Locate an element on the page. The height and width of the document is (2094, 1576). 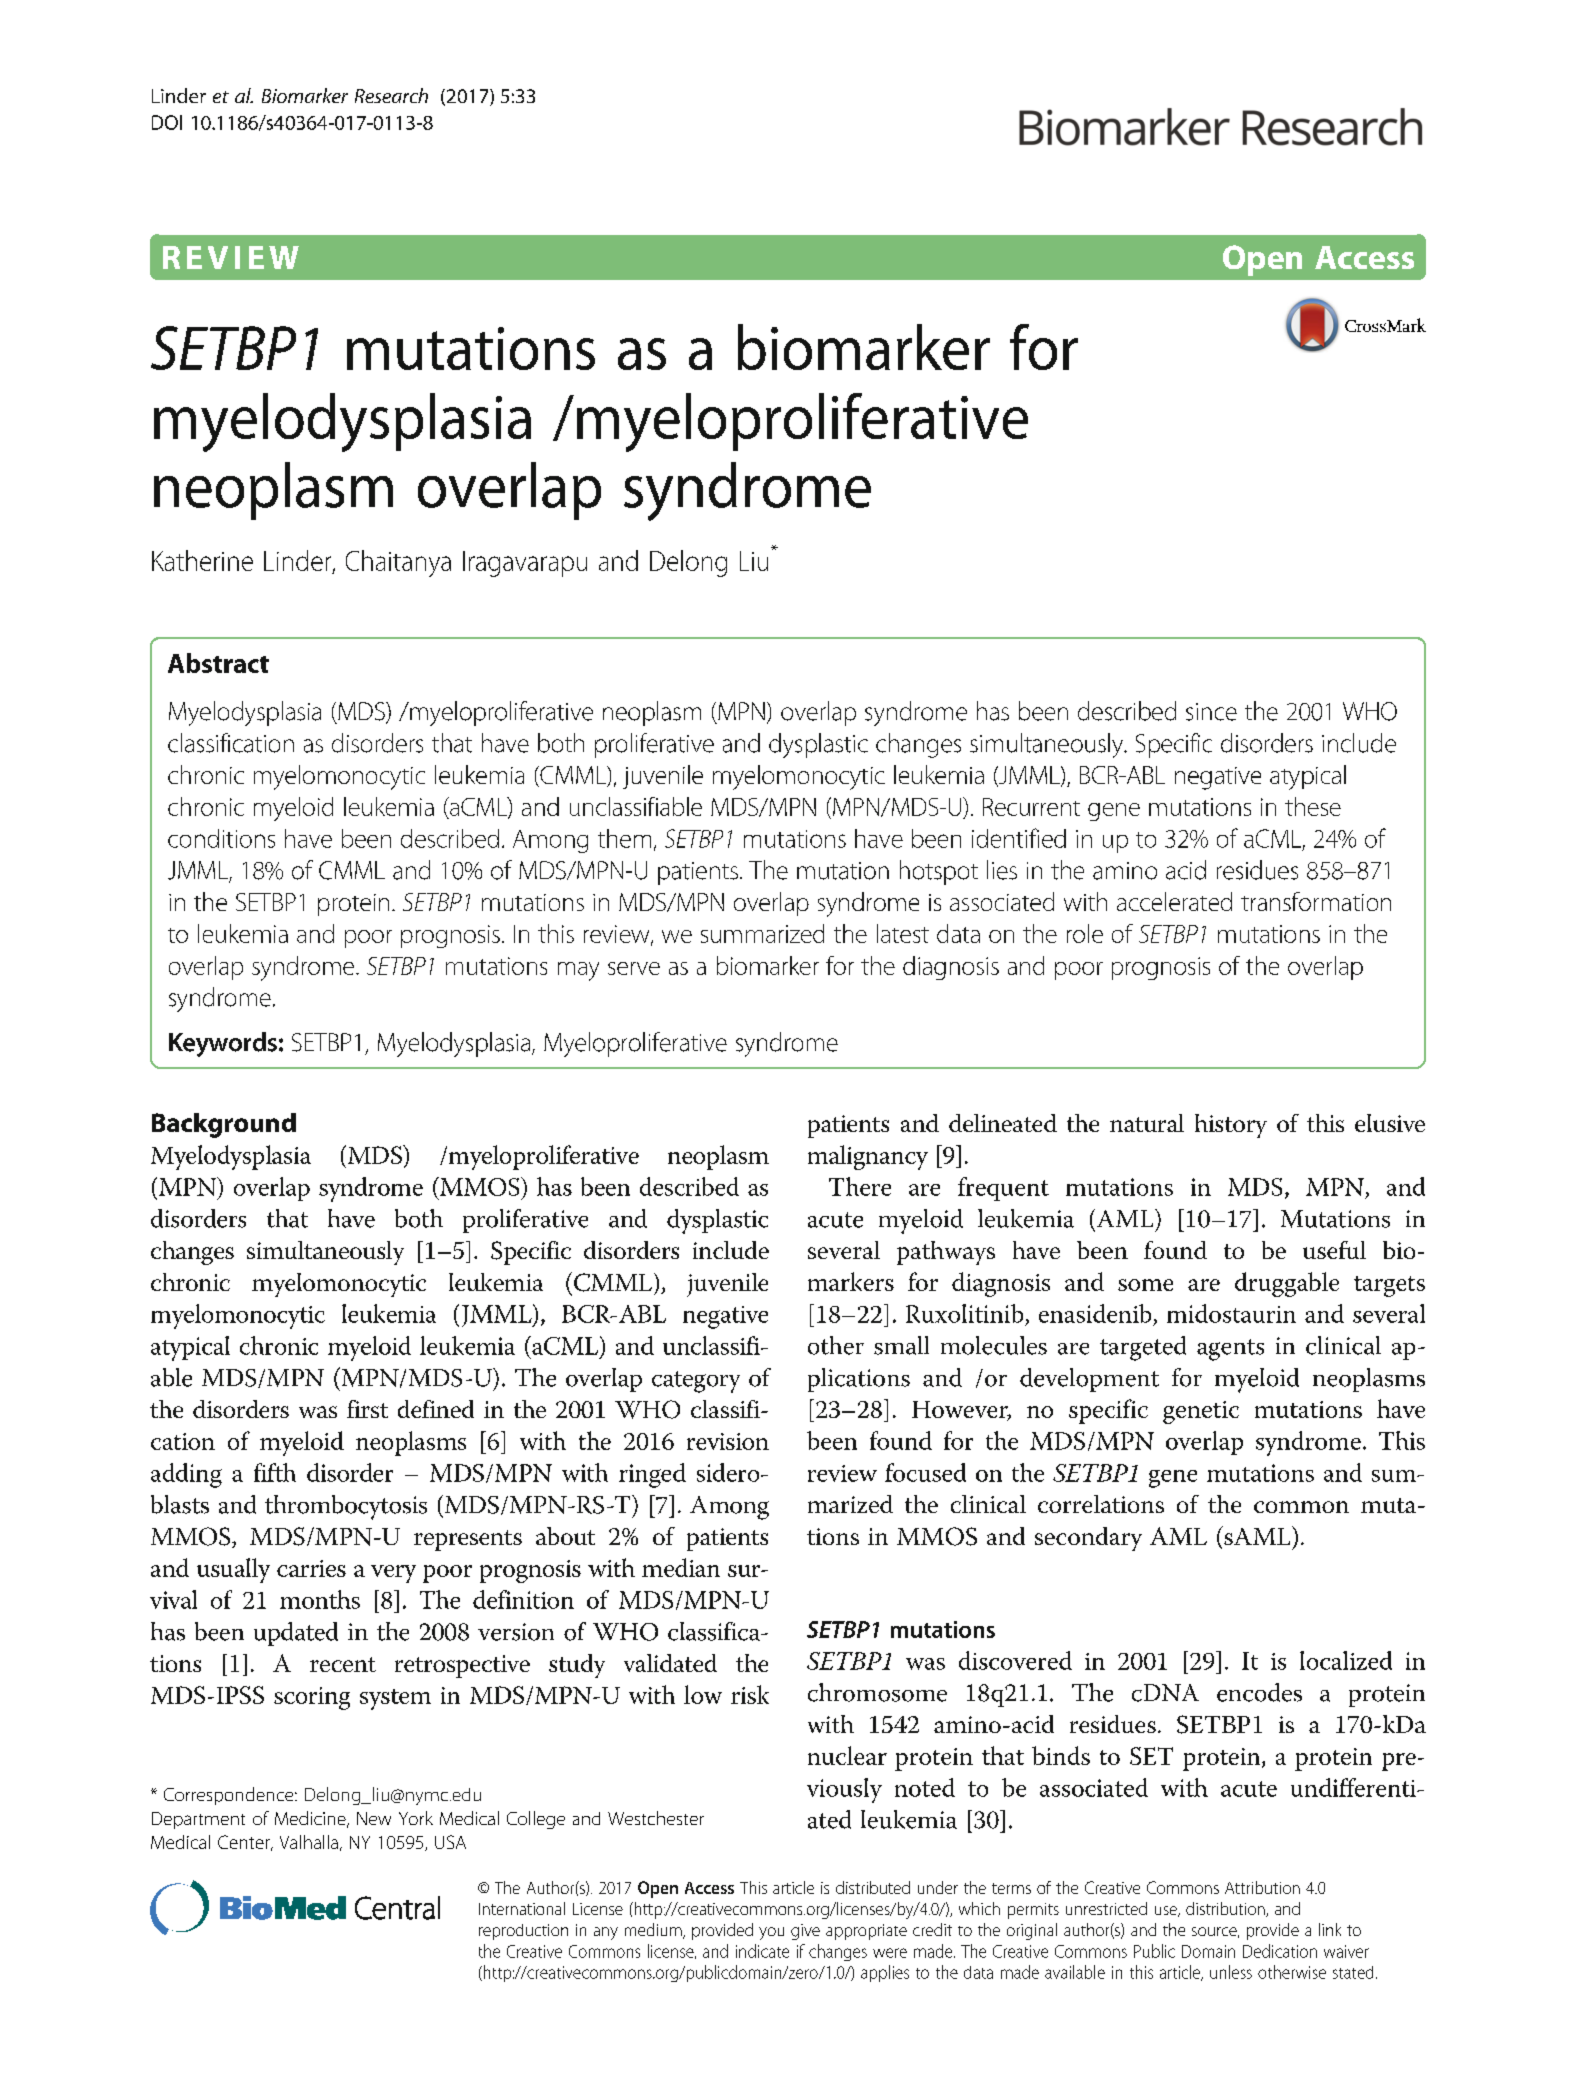
DOI is located at coordinates (167, 122).
